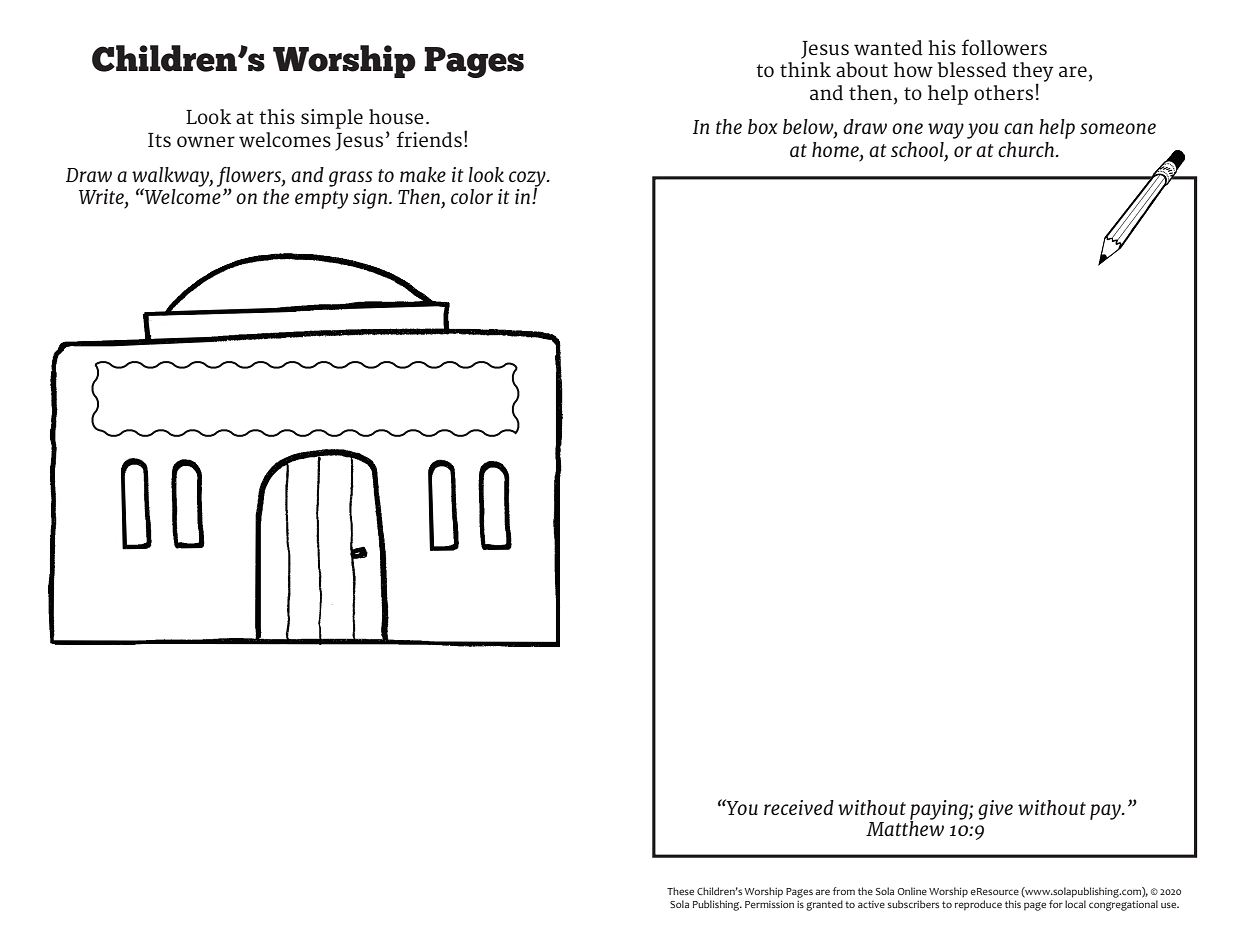 The width and height of the screenshot is (1233, 952). I want to click on These, so click(680, 891).
